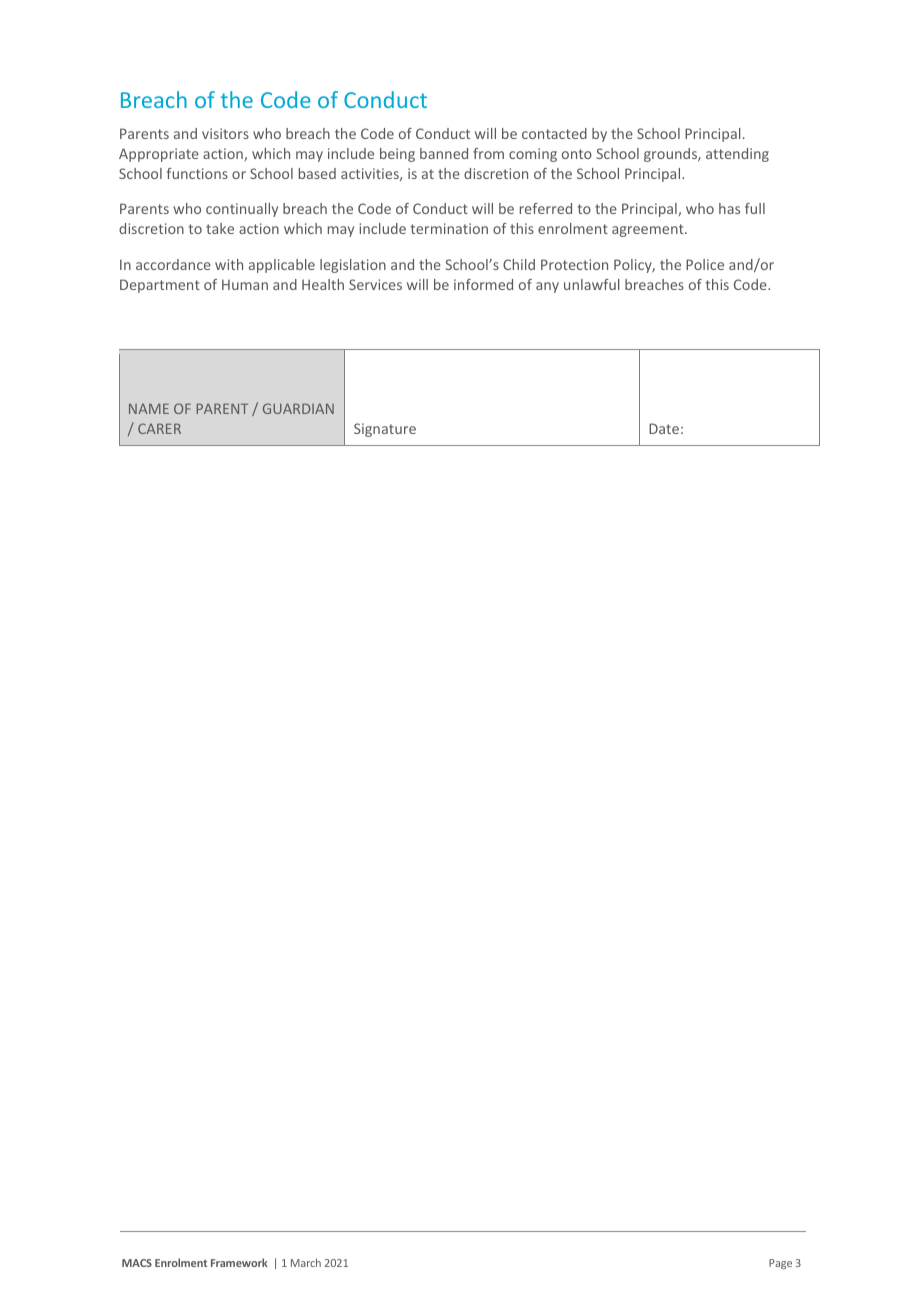 Image resolution: width=924 pixels, height=1309 pixels. Describe the element at coordinates (547, 287) in the image. I see `any` at that location.
